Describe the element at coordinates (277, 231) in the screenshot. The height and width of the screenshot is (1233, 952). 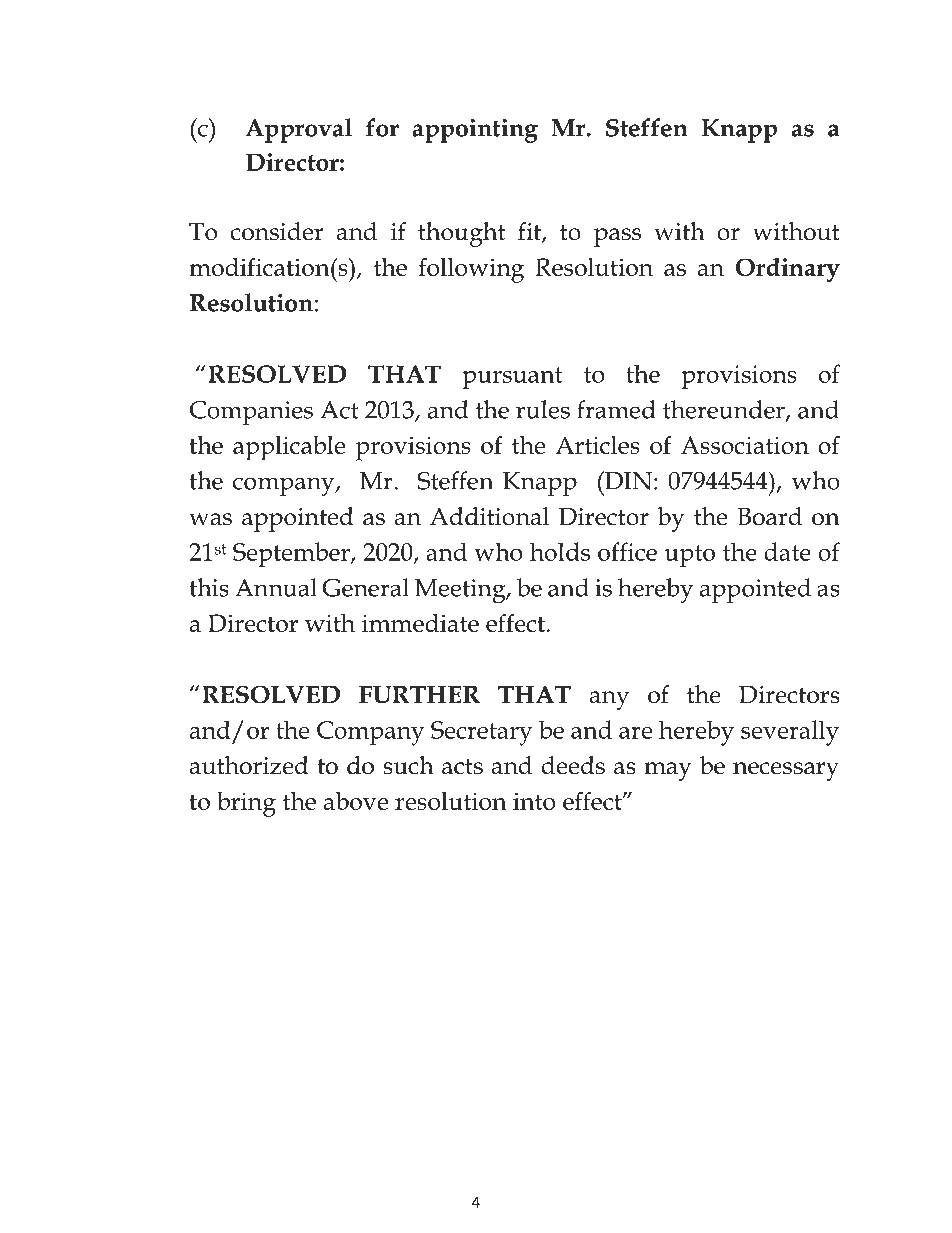
I see `consider` at that location.
